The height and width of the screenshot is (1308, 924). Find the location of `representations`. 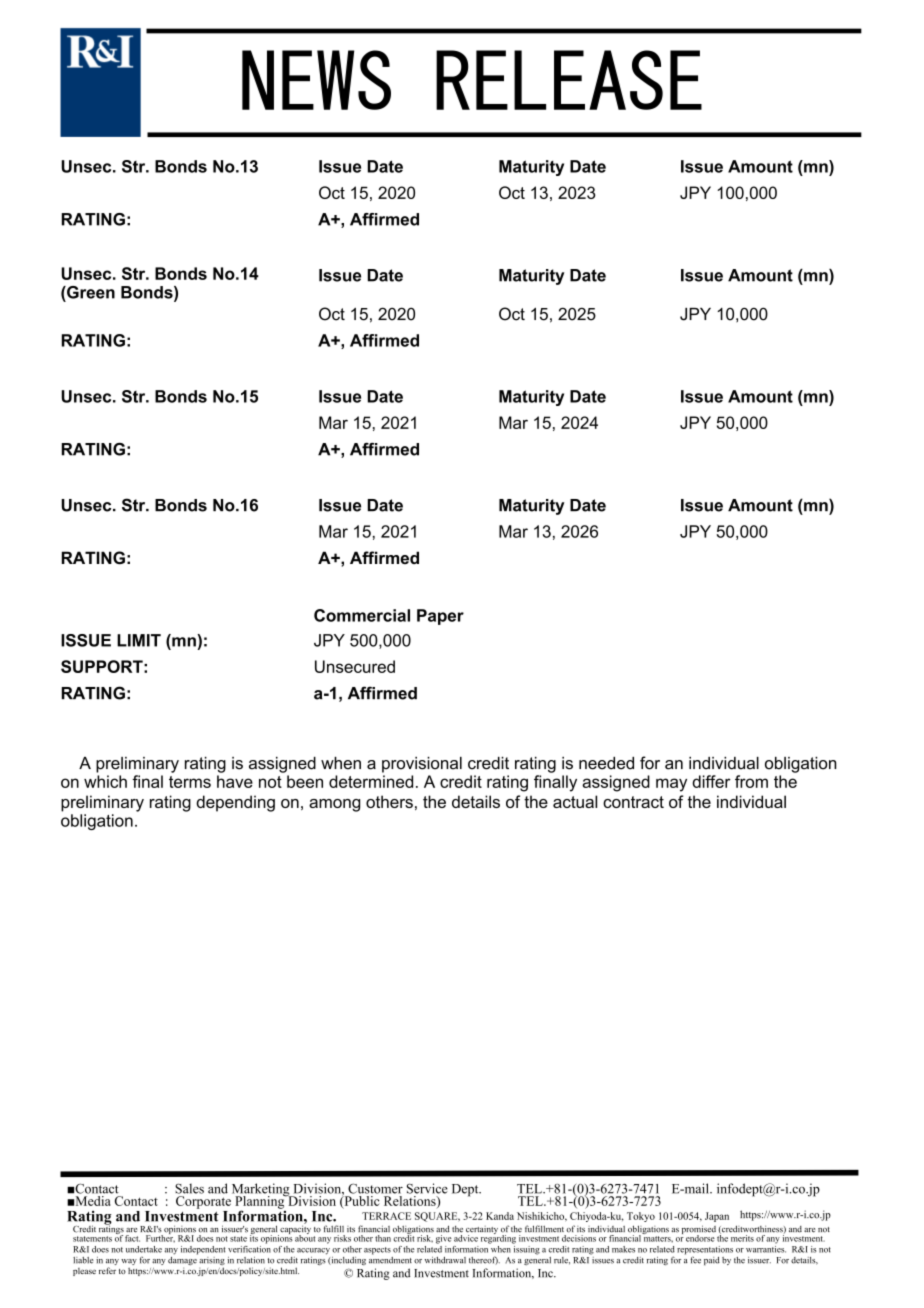

representations is located at coordinates (705, 1251).
